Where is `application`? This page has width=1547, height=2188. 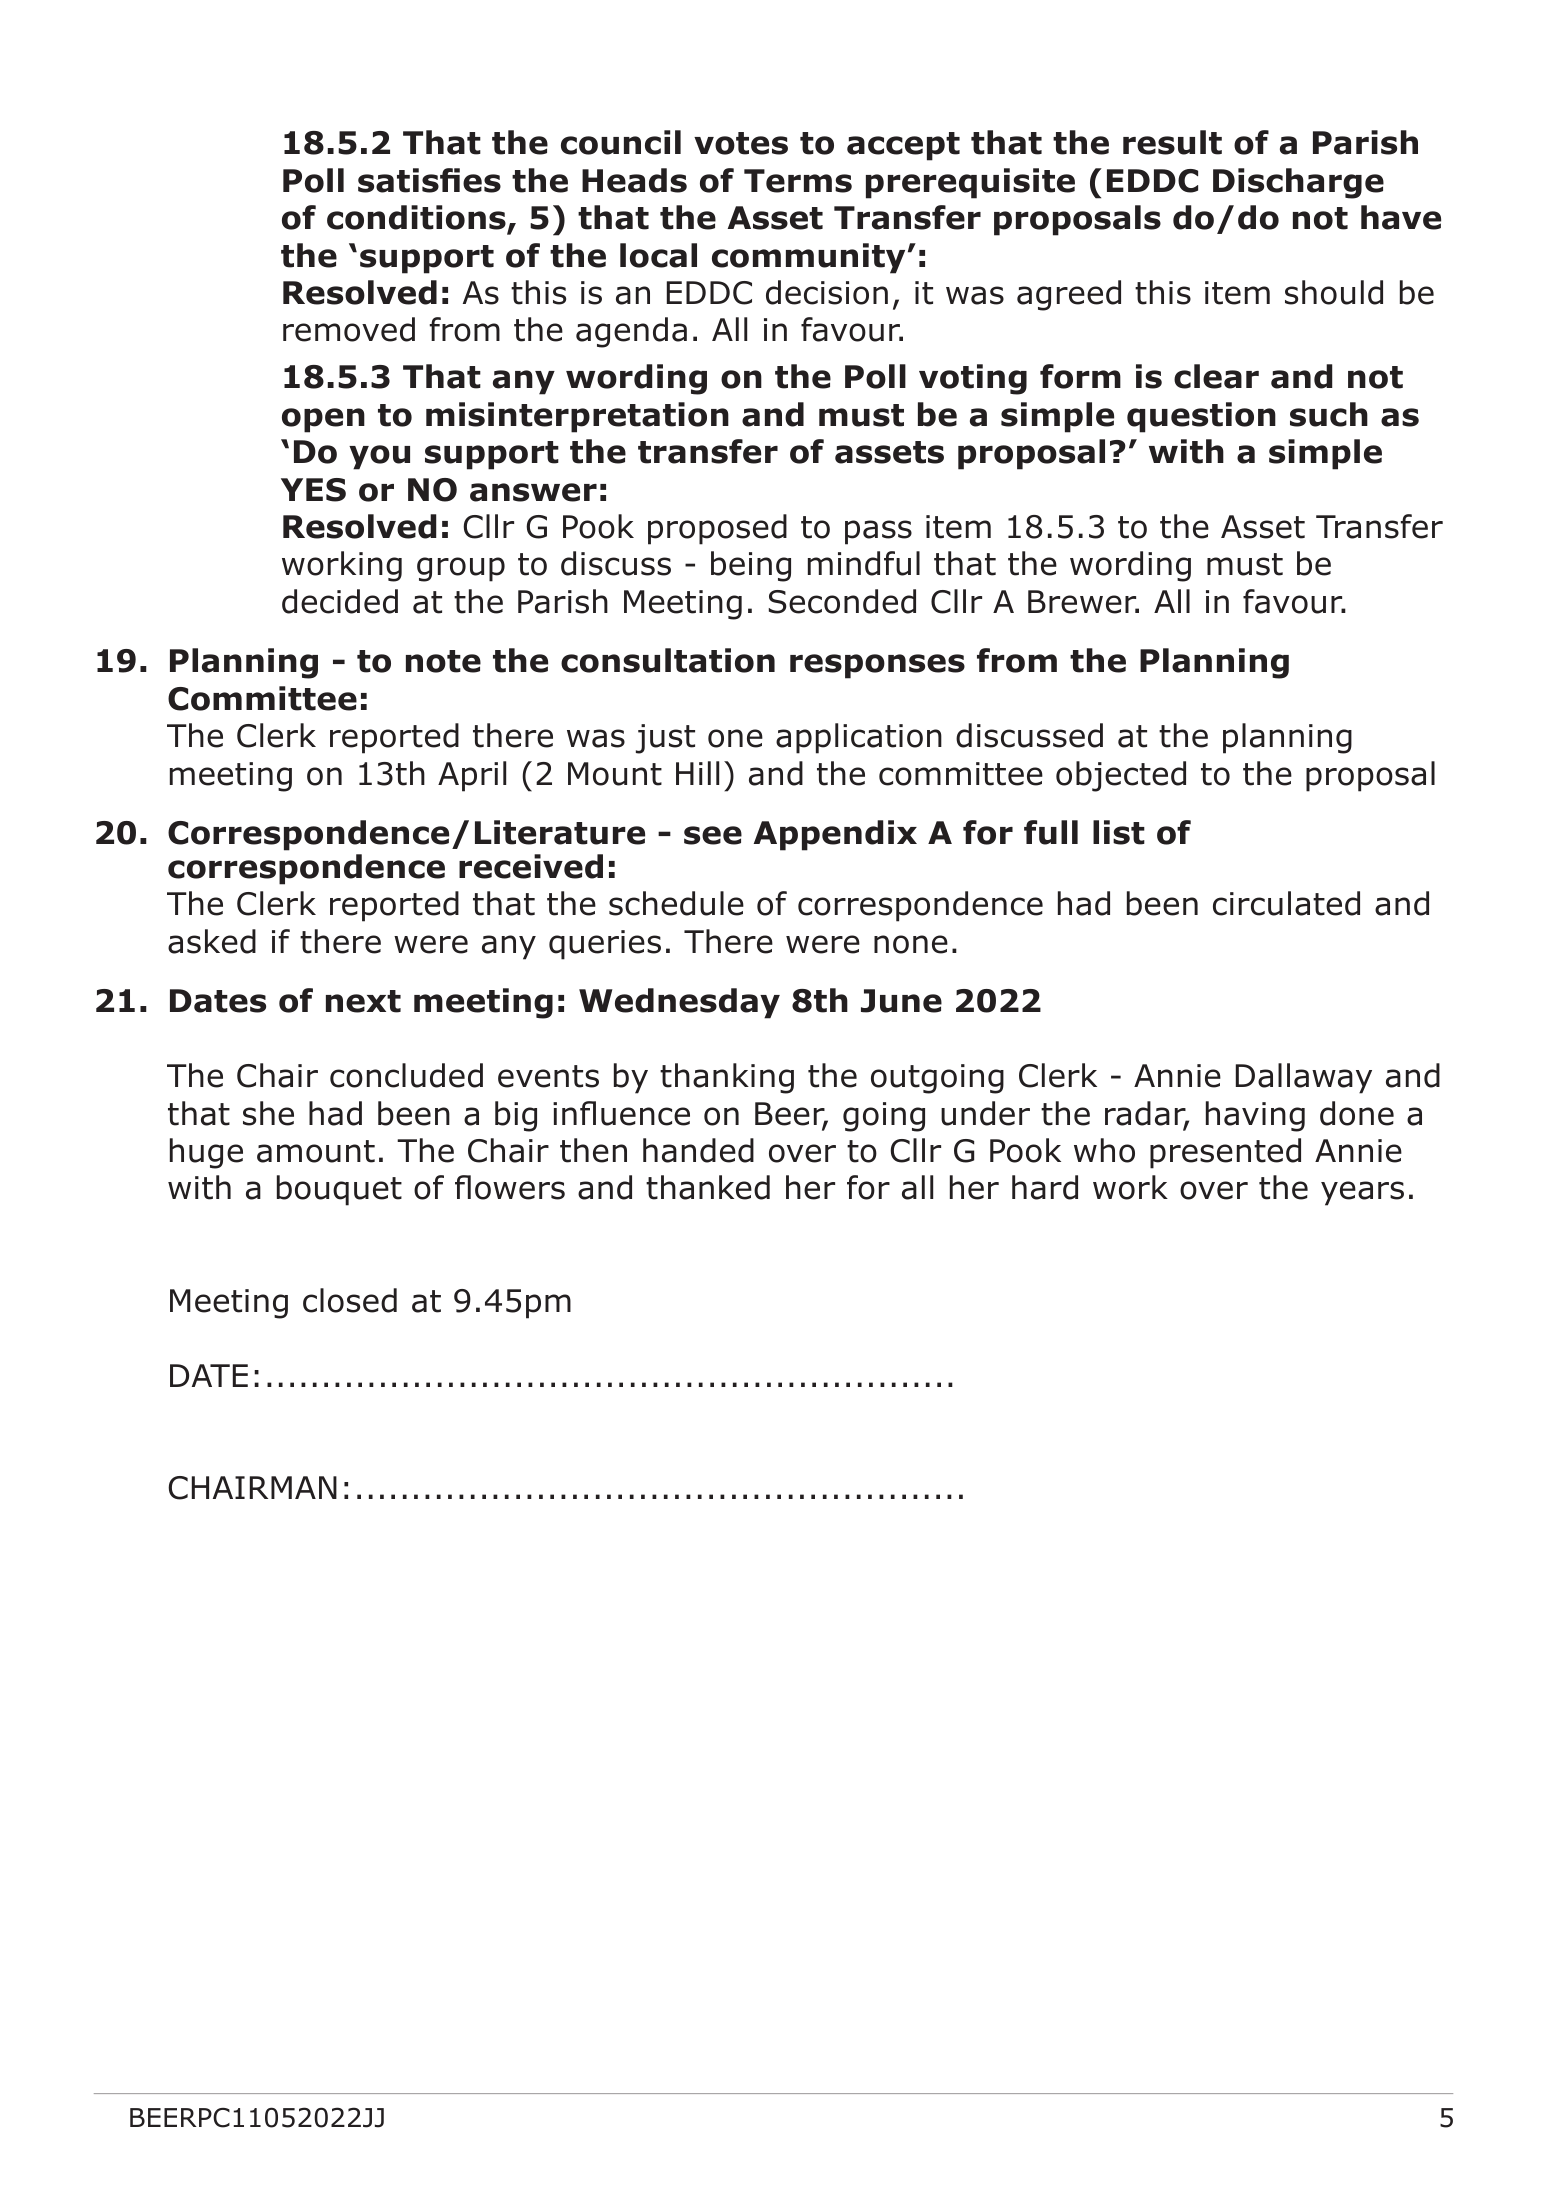
application is located at coordinates (859, 738).
